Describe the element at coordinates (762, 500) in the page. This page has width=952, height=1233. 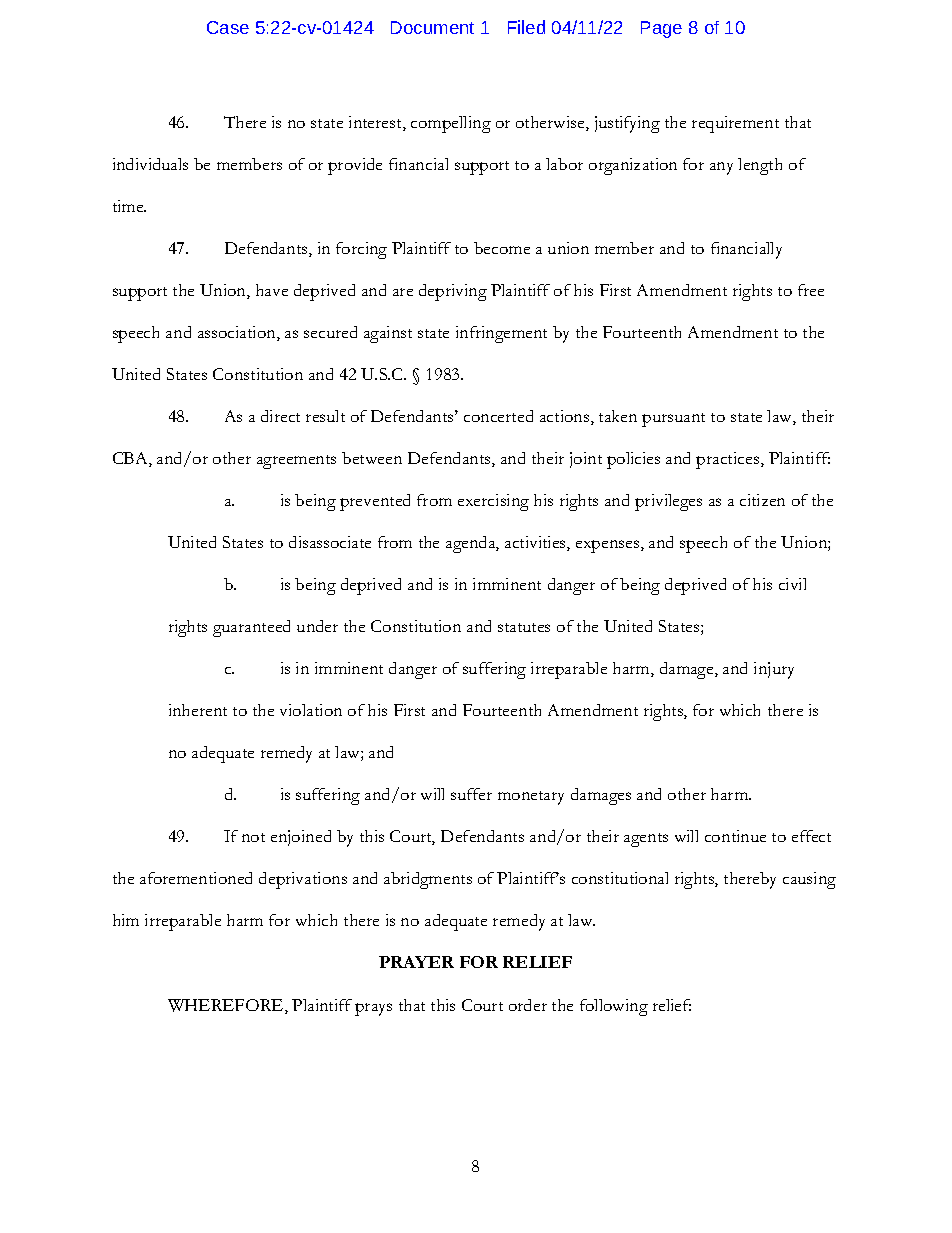
I see `citizen` at that location.
